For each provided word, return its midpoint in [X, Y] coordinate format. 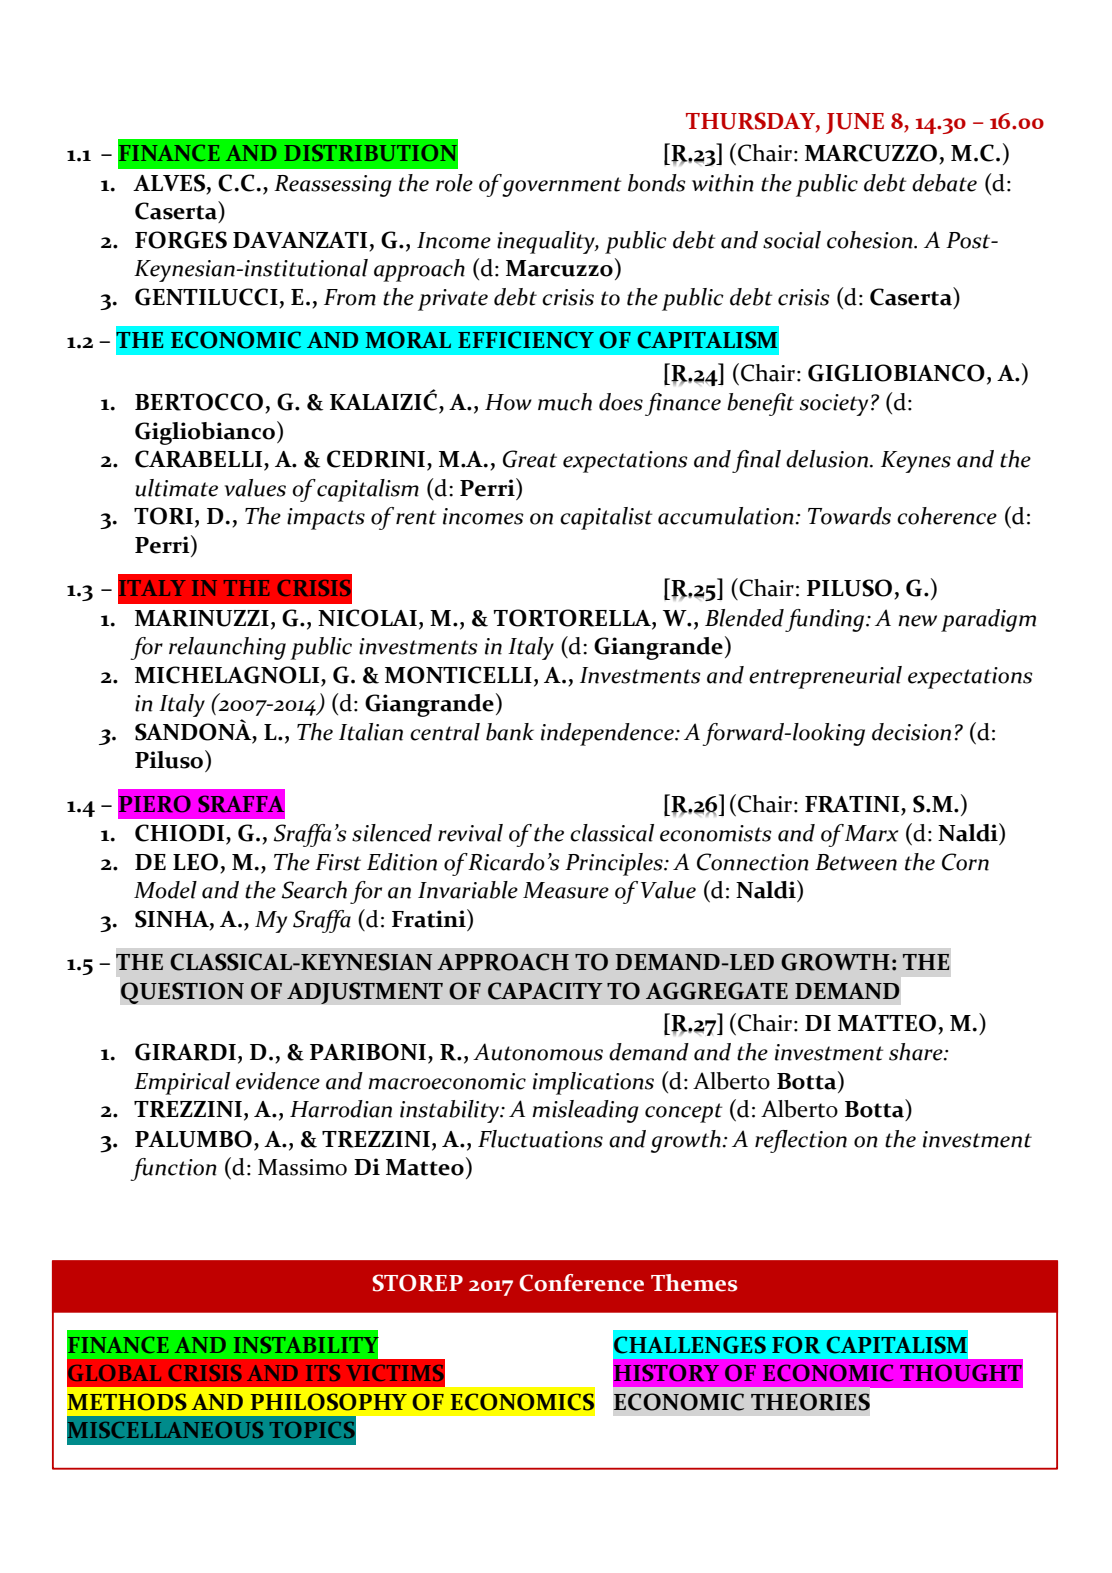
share [917, 1052]
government [562, 187]
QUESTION [182, 993]
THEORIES [810, 1402]
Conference [581, 1283]
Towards [849, 516]
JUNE [855, 123]
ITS [323, 1373]
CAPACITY [545, 991]
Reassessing [333, 186]
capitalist [606, 518]
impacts [326, 519]
